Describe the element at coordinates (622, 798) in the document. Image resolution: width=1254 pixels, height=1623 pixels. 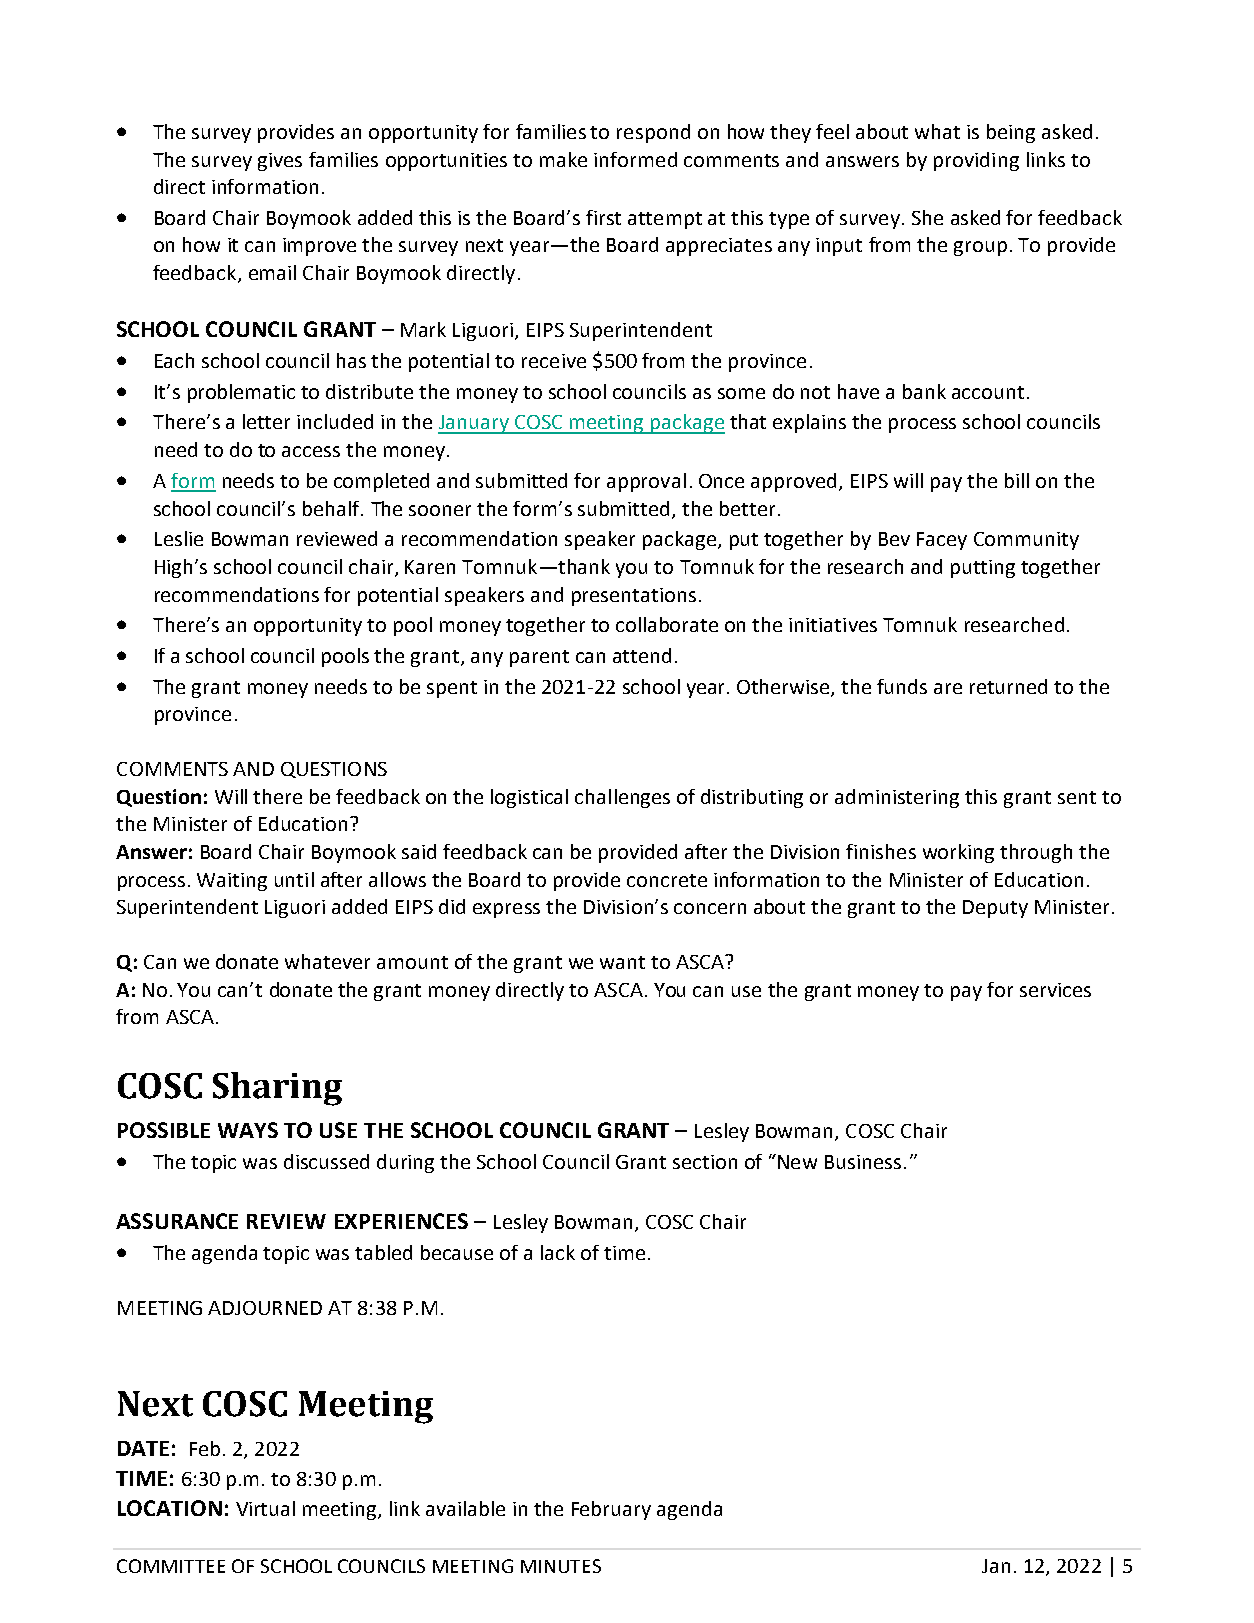
I see `challenges` at that location.
